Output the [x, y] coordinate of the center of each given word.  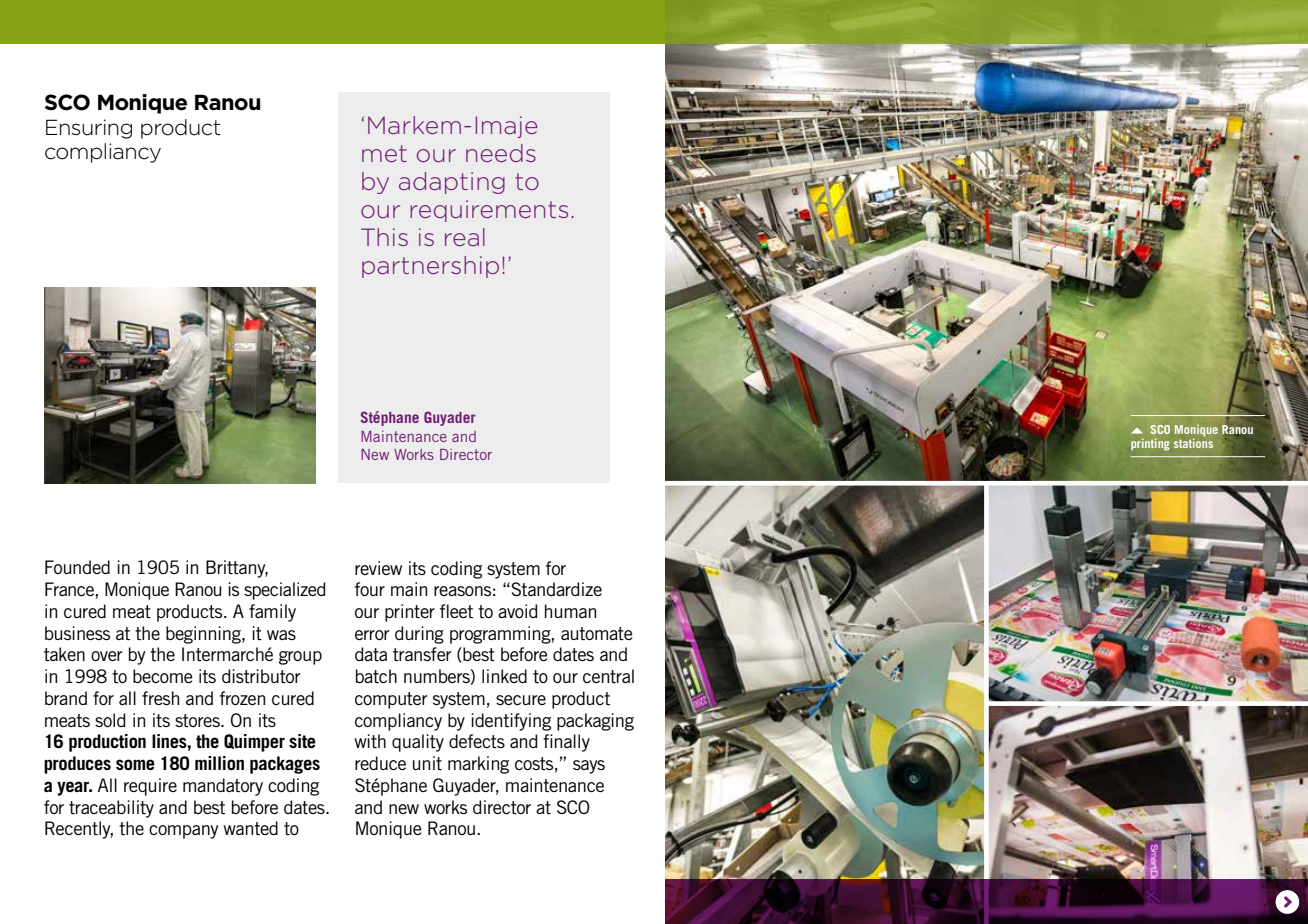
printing [1150, 444]
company [184, 832]
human [570, 611]
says [589, 767]
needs [501, 153]
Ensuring [89, 129]
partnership [430, 267]
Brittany [237, 569]
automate [596, 634]
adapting [452, 183]
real [465, 237]
